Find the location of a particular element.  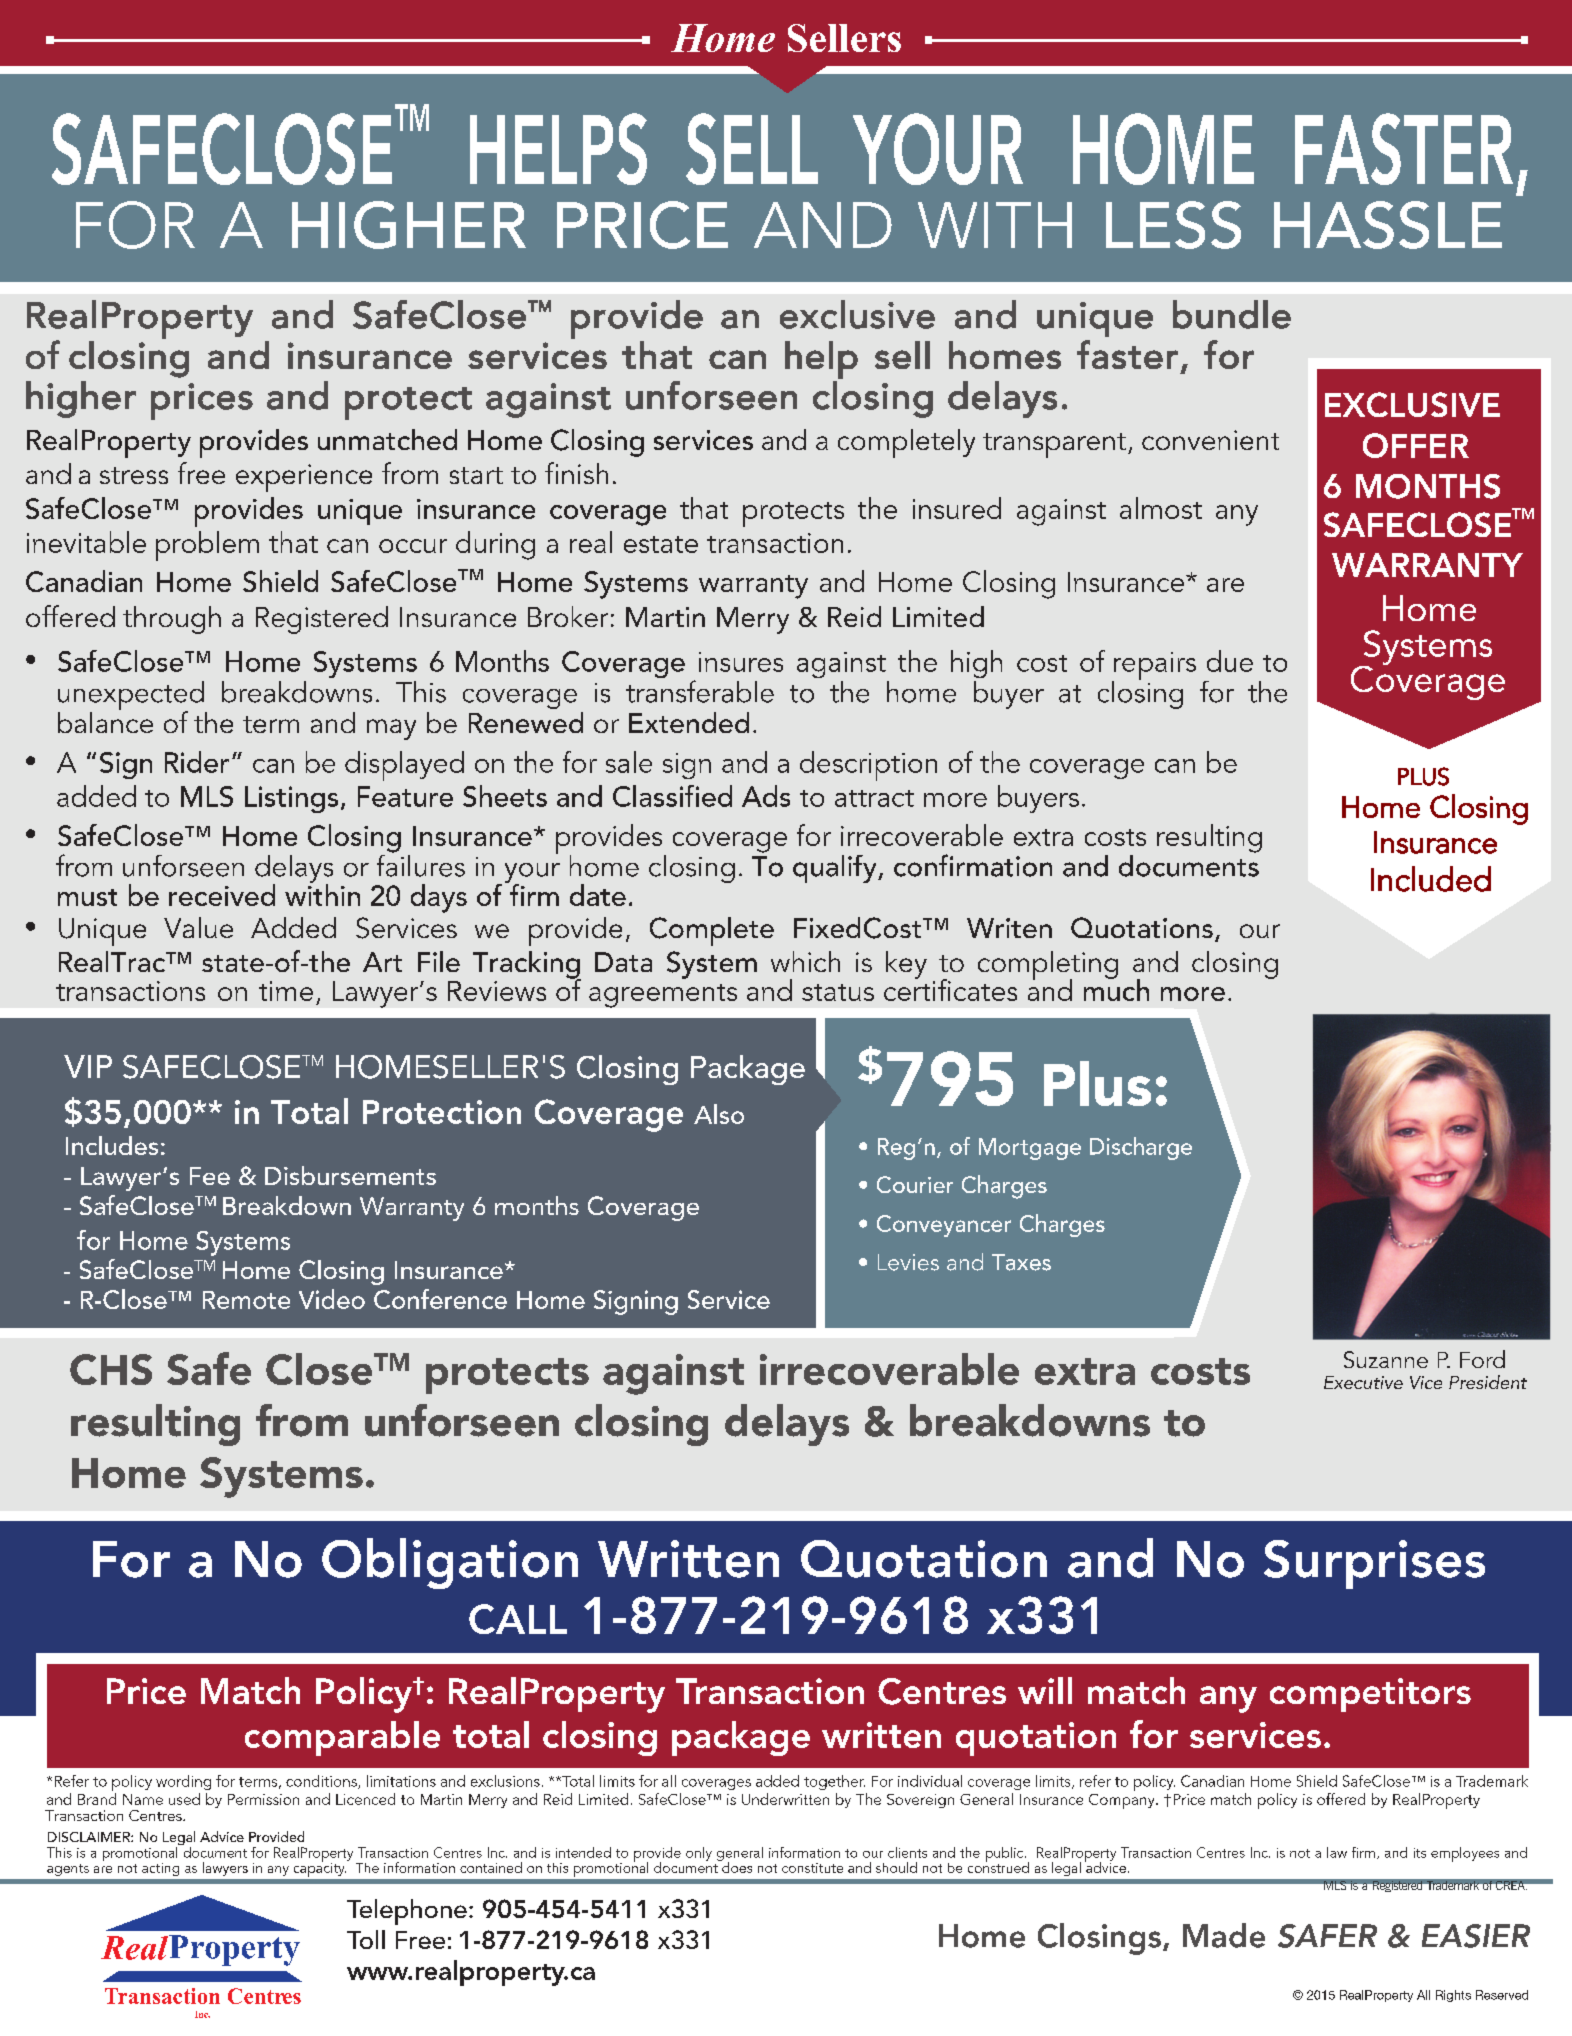

Fee is located at coordinates (210, 1176).
